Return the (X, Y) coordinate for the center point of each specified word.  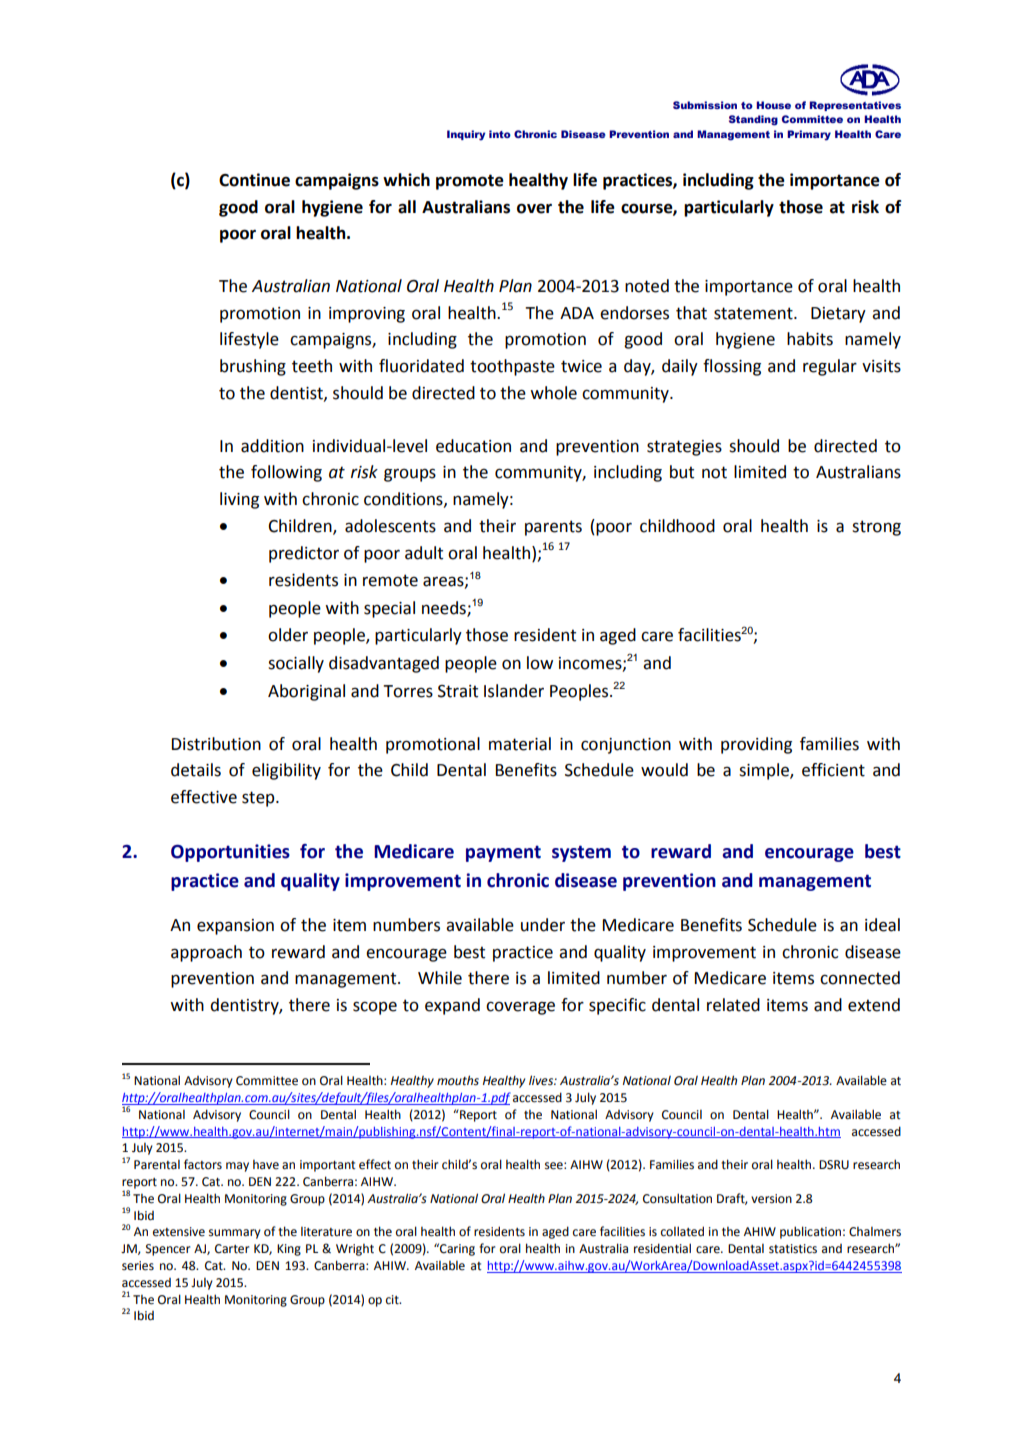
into (500, 134)
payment (503, 853)
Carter (232, 1249)
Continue (254, 180)
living (239, 500)
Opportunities (230, 853)
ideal (882, 925)
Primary (809, 135)
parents (553, 528)
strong (876, 528)
